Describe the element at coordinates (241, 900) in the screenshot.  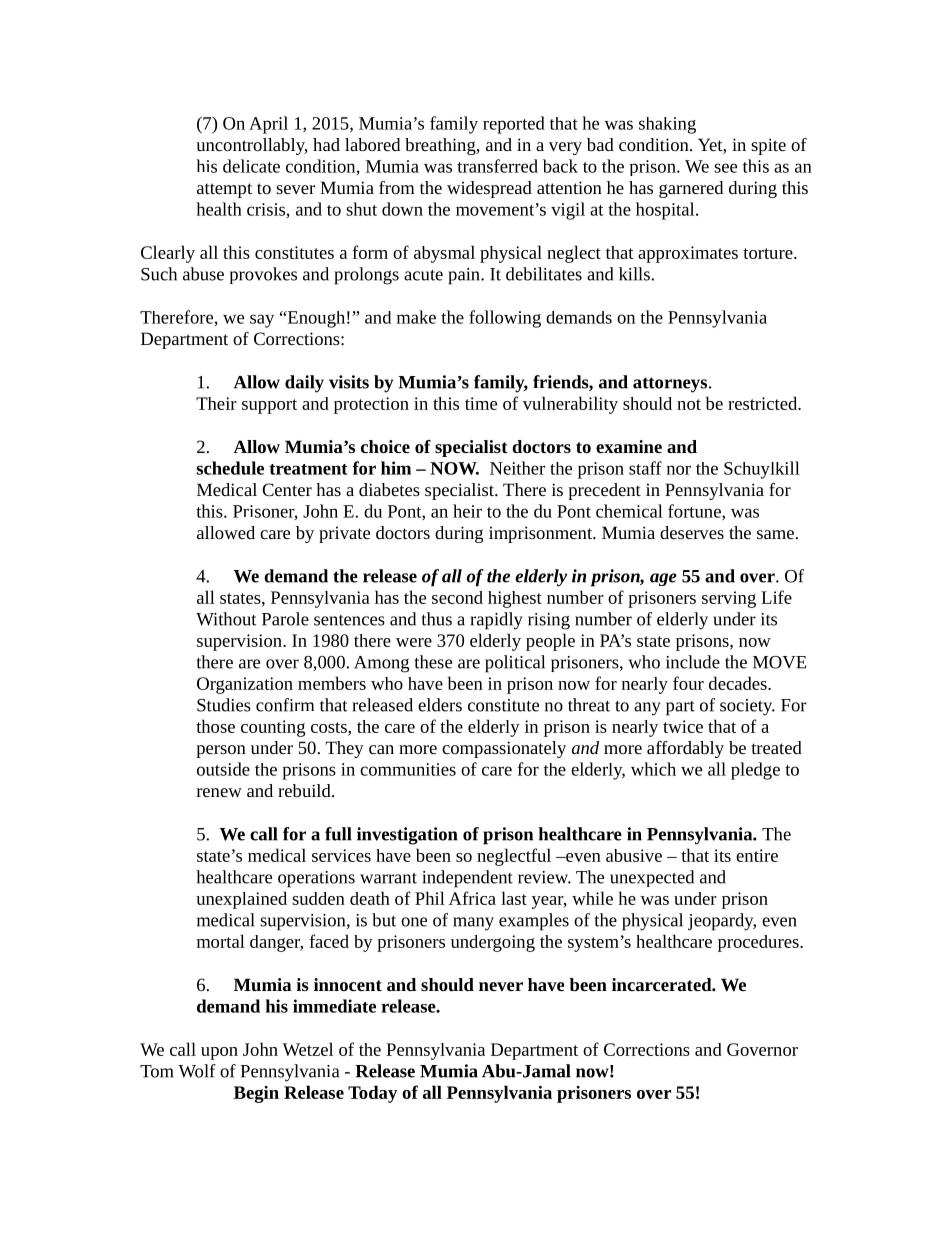
I see `unexplained` at that location.
